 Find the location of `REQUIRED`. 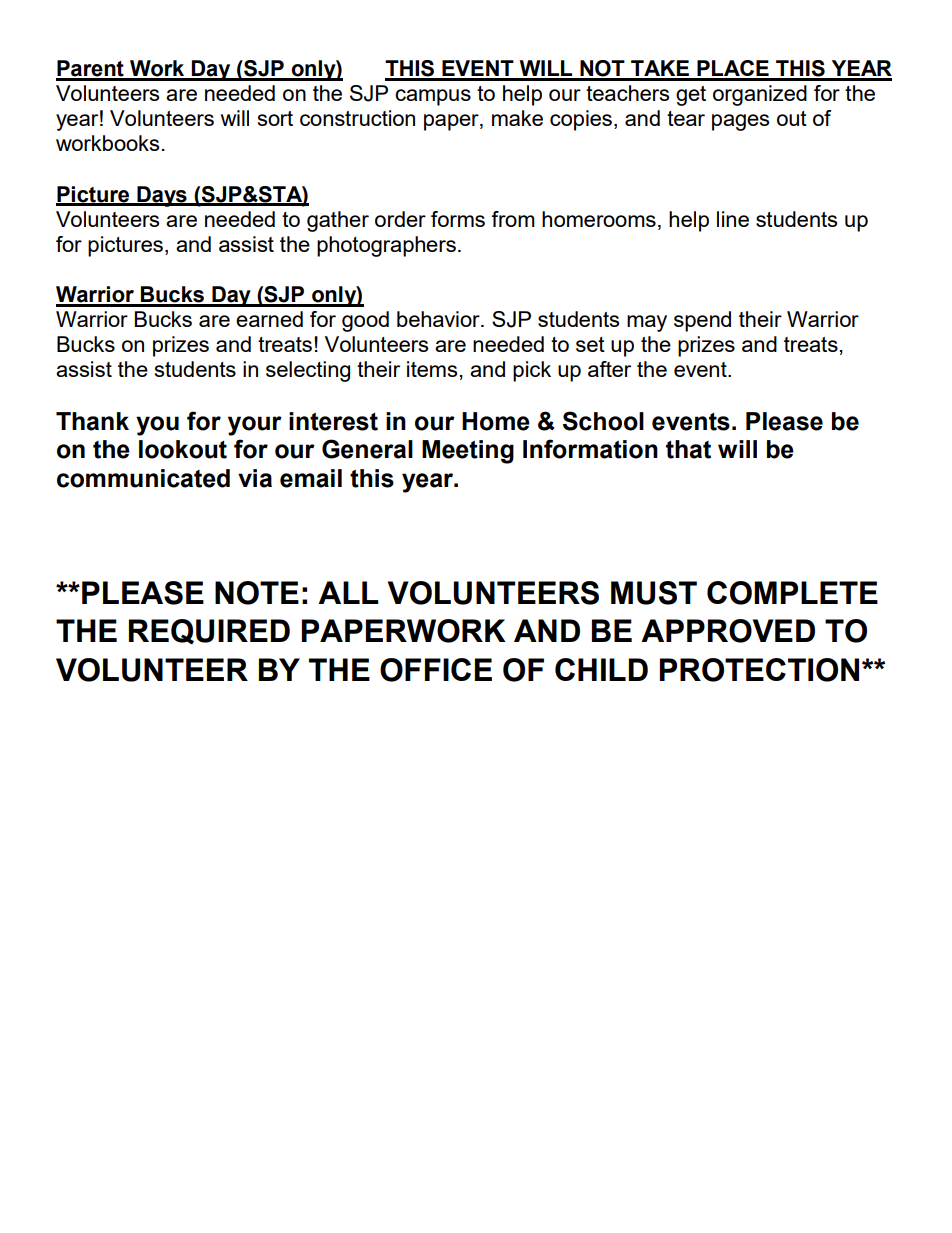

REQUIRED is located at coordinates (209, 631).
